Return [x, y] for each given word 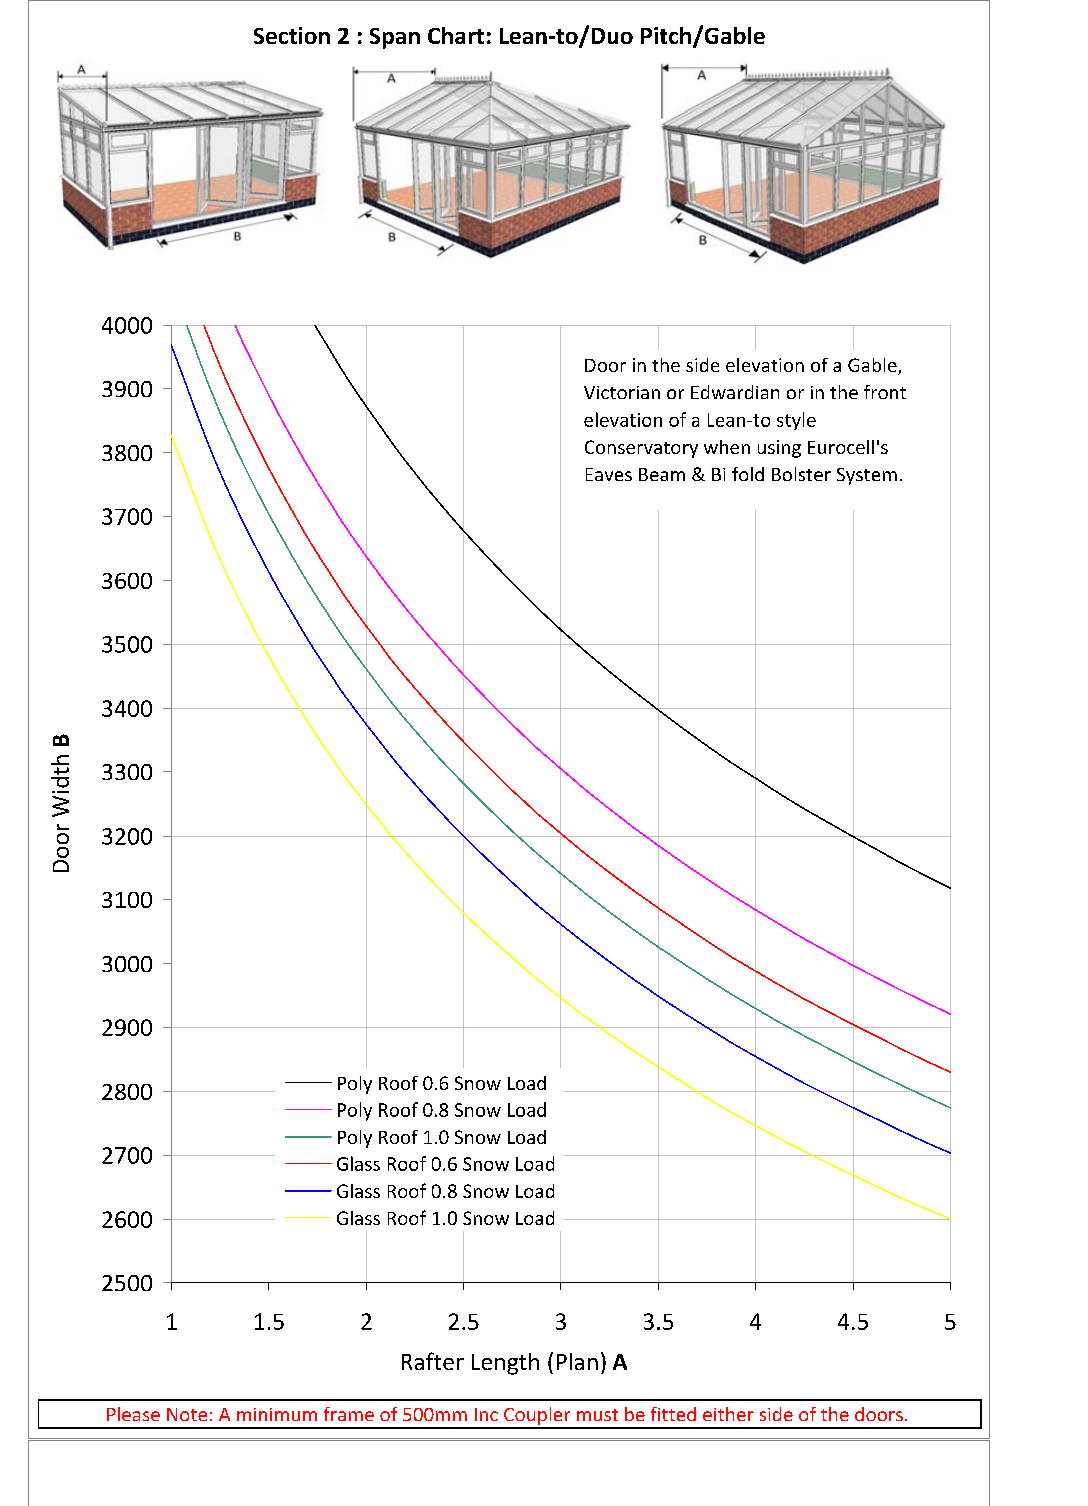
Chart [456, 35]
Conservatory [641, 449]
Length [505, 1364]
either [728, 1414]
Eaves [609, 474]
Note [187, 1414]
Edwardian [735, 392]
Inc [486, 1414]
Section [292, 35]
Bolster [801, 474]
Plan [577, 1361]
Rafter [433, 1361]
